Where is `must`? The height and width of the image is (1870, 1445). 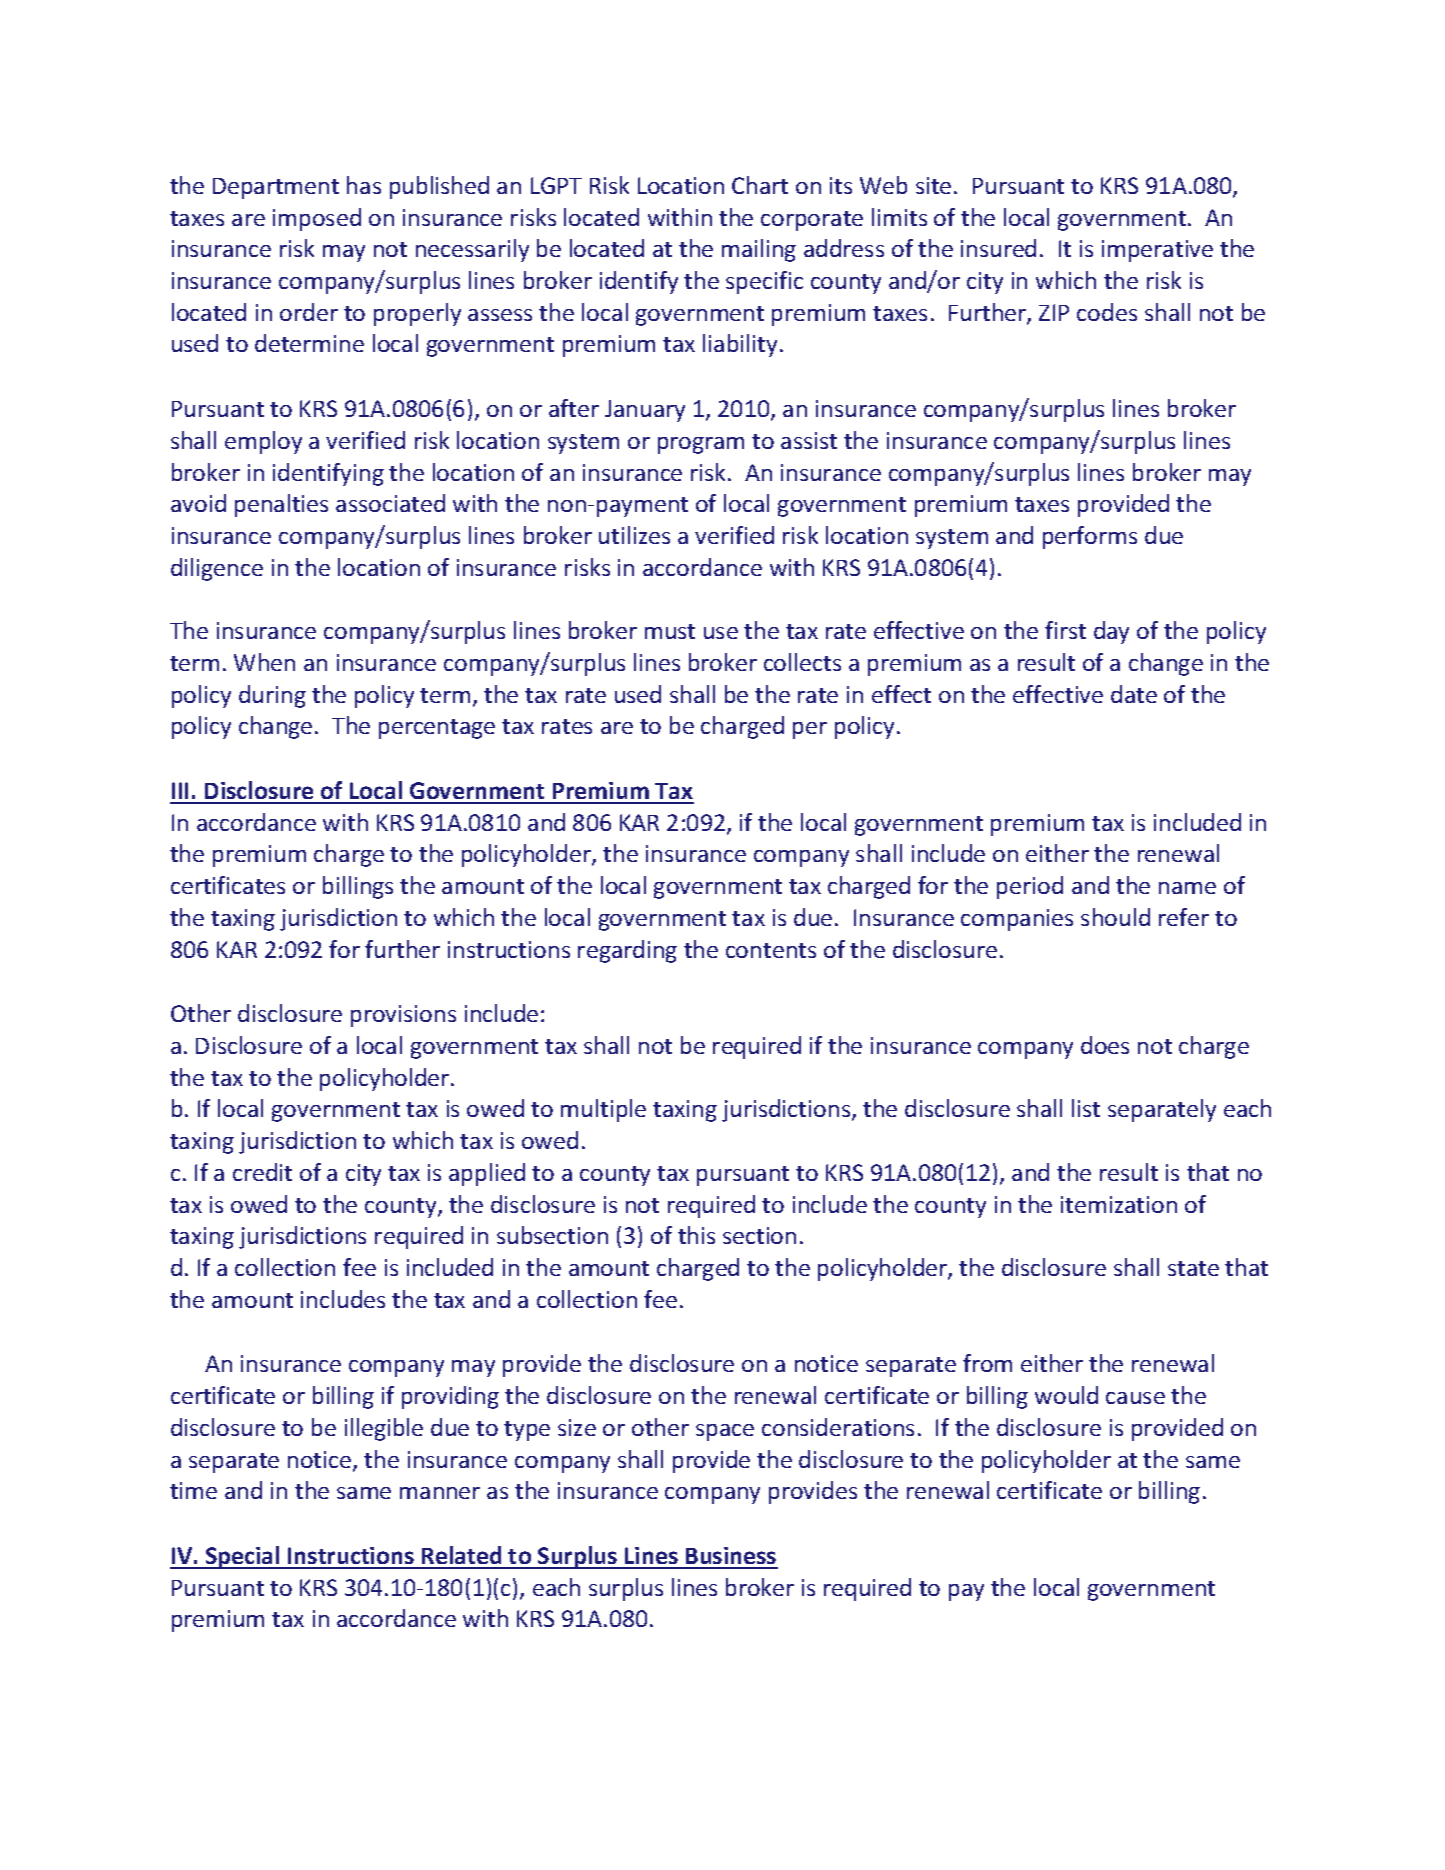
must is located at coordinates (670, 631).
